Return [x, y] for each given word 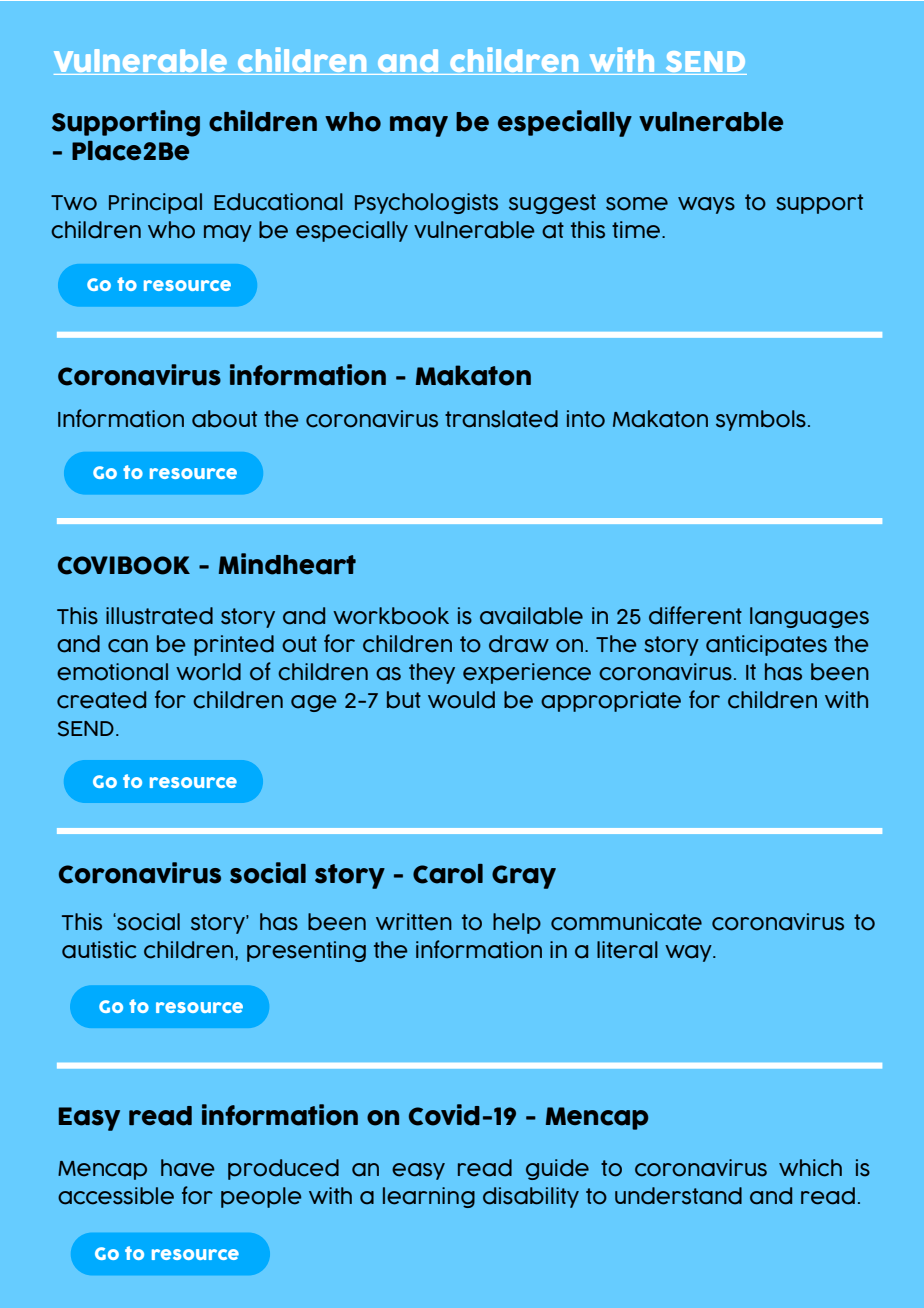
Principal [155, 203]
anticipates [766, 645]
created [101, 700]
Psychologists [426, 203]
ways [706, 205]
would [461, 700]
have [188, 1168]
